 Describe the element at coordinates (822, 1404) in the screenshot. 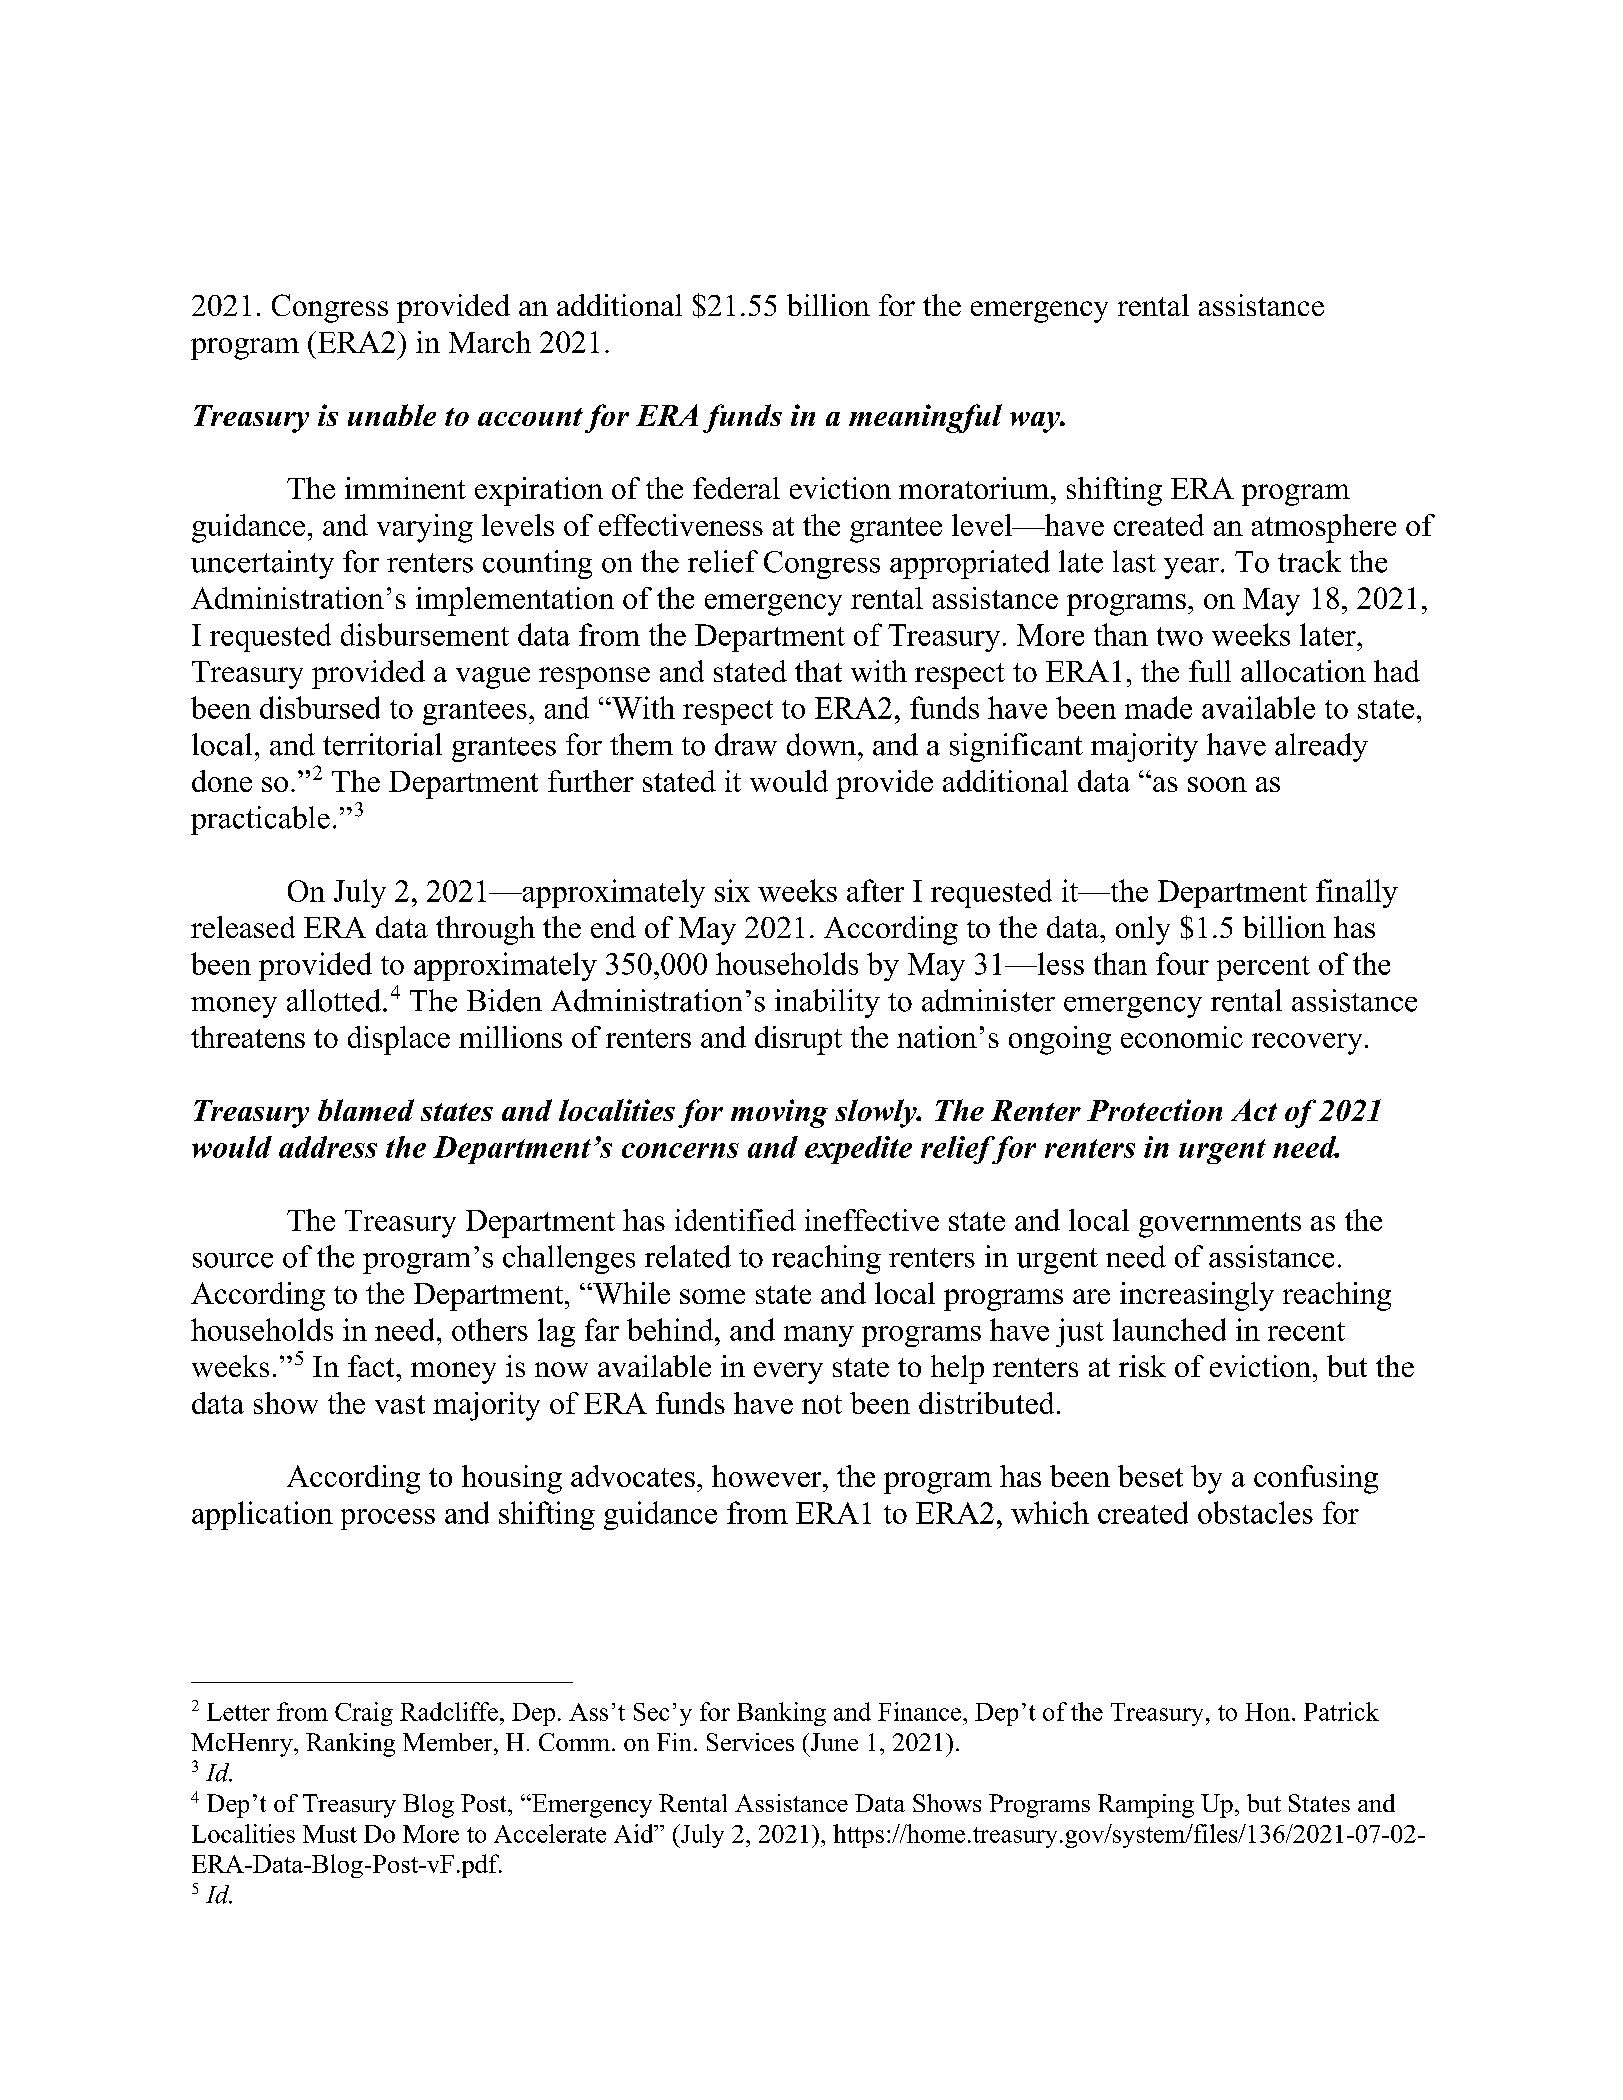

I see `not` at that location.
